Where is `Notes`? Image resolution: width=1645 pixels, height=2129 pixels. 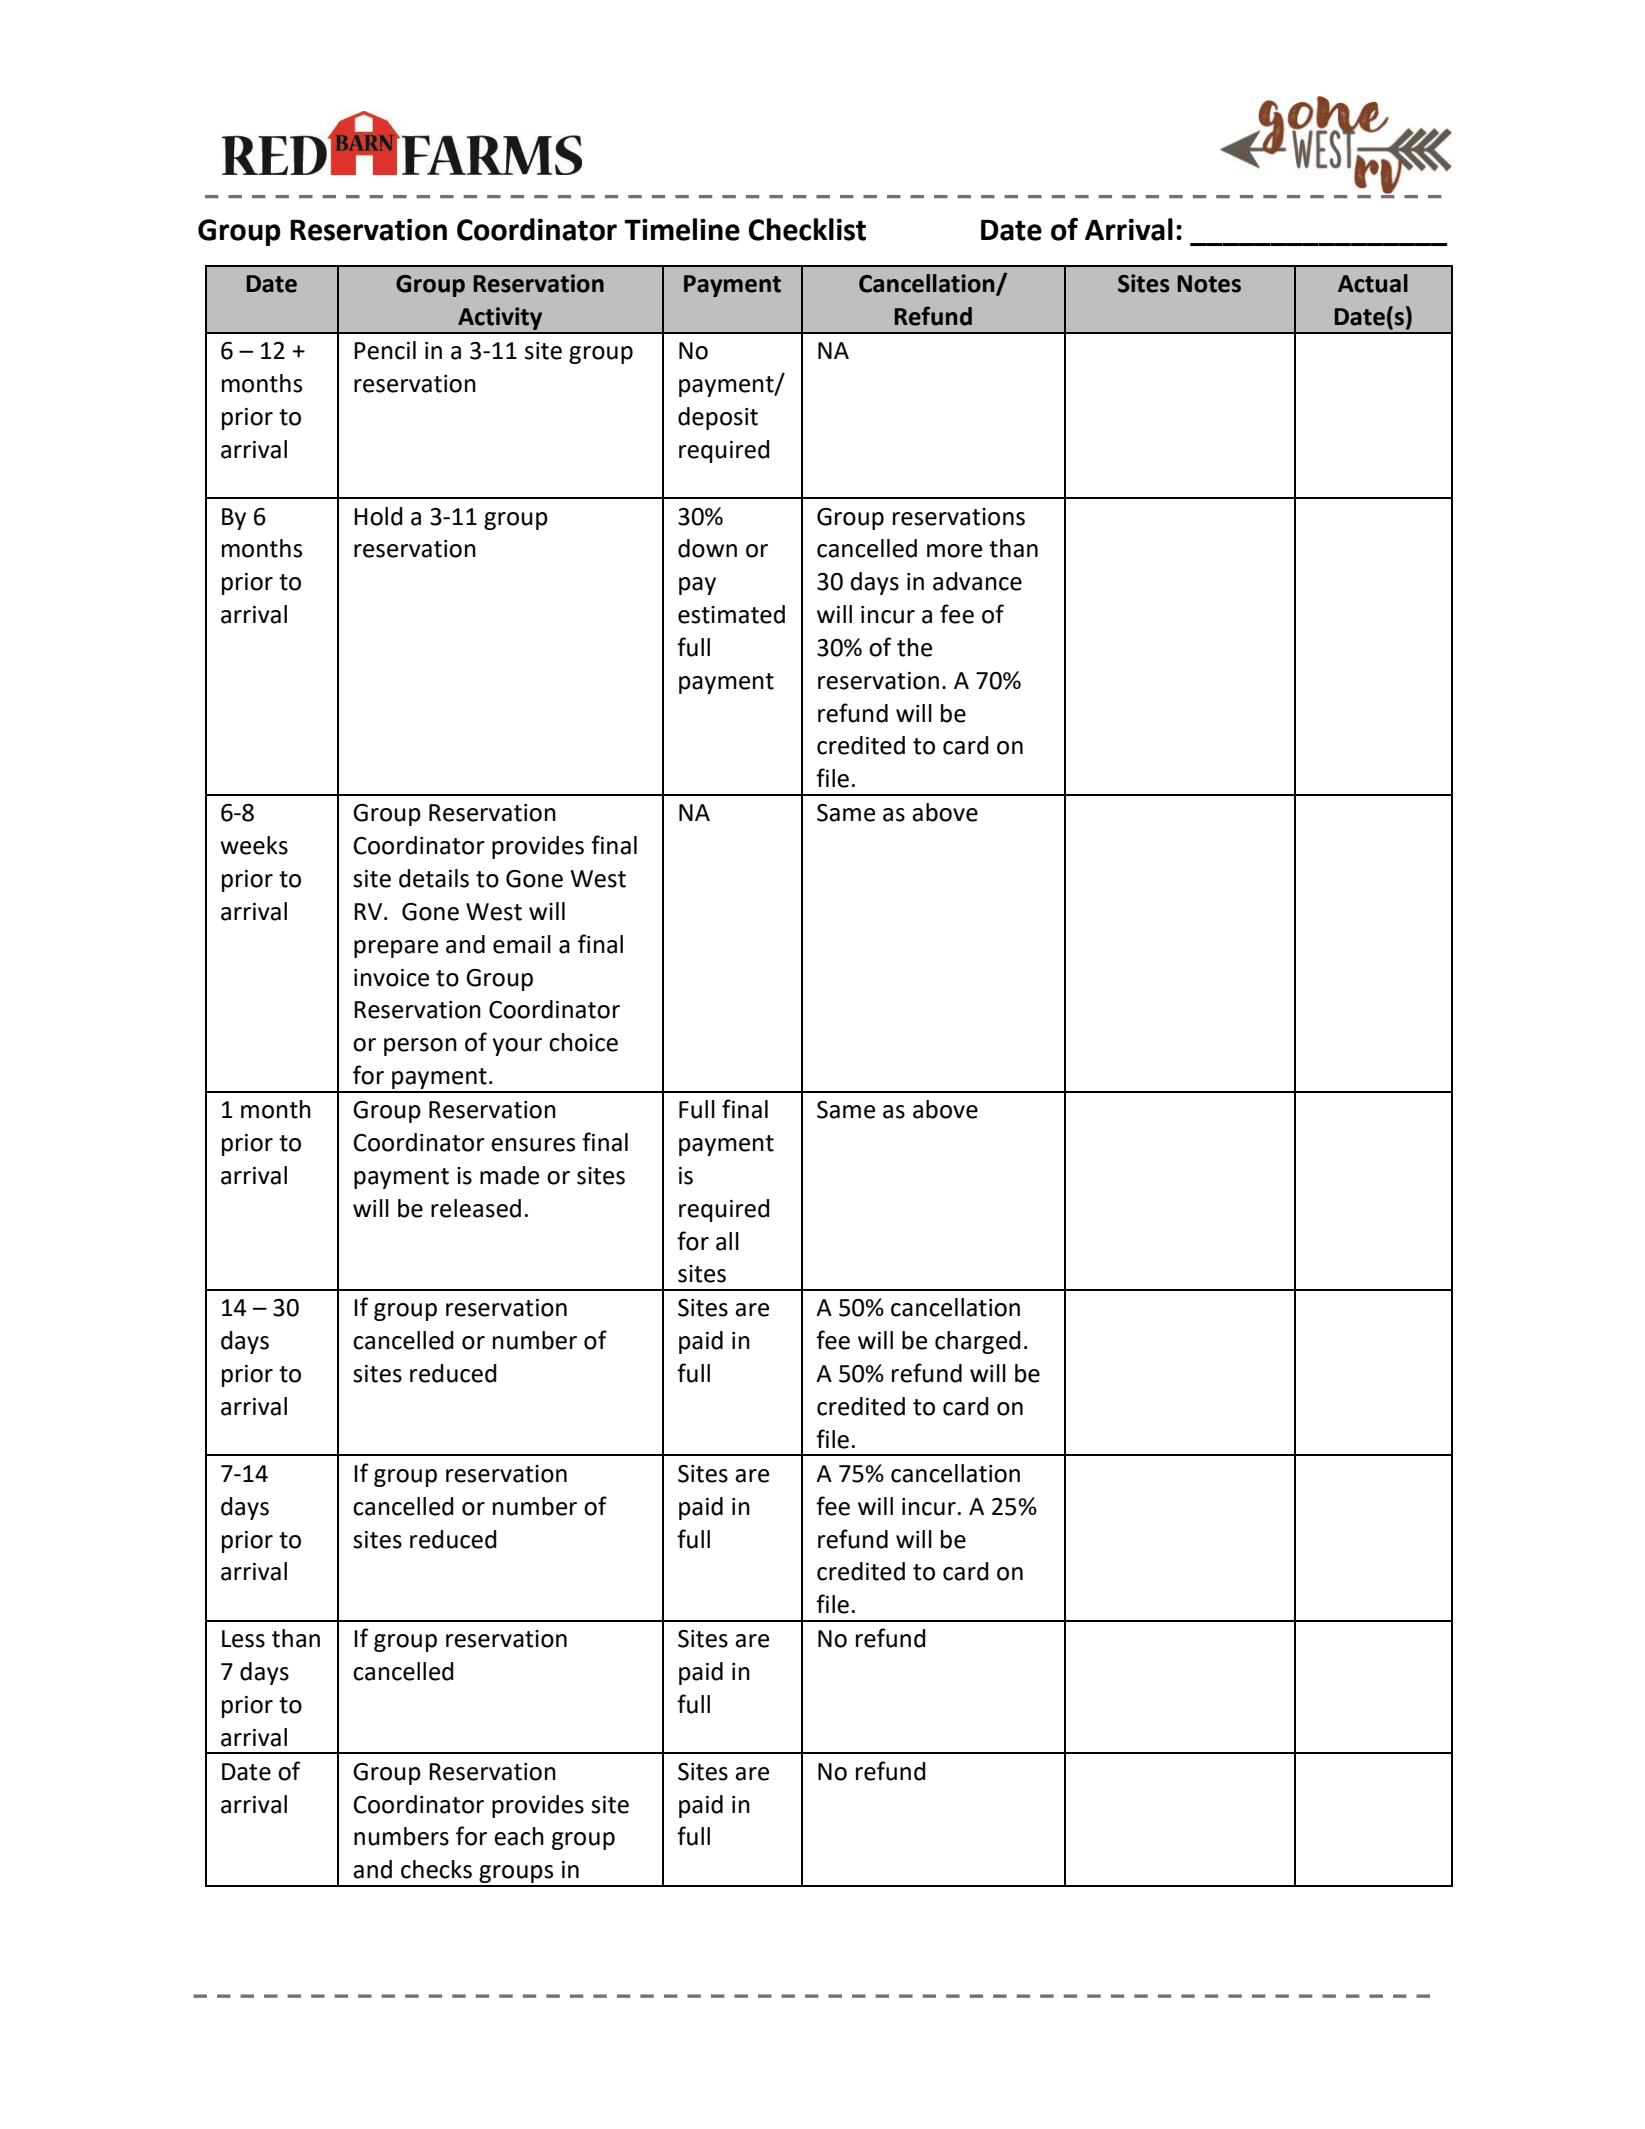
Notes is located at coordinates (1209, 284).
